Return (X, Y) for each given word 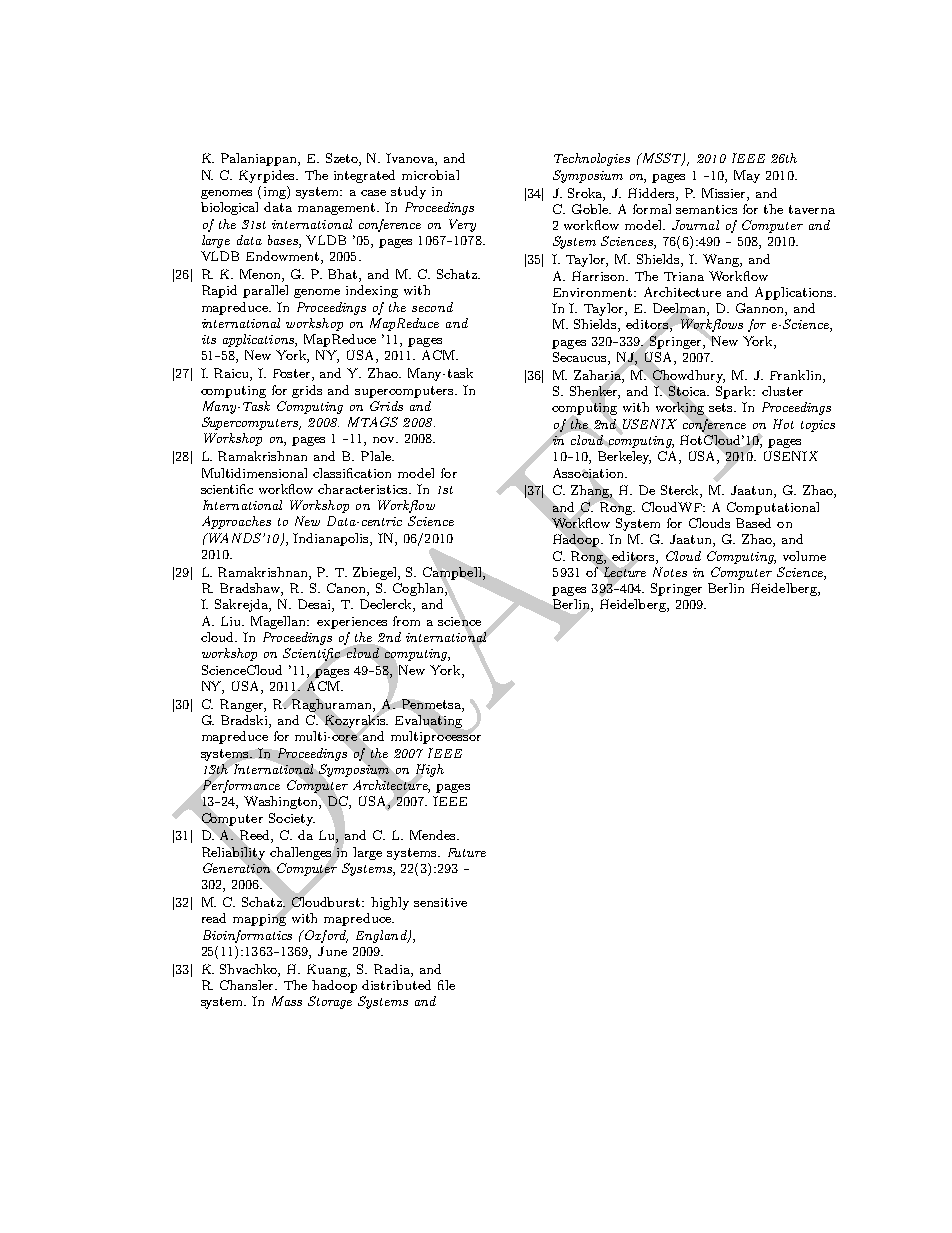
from (406, 621)
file (446, 985)
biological (229, 208)
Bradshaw (251, 589)
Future (467, 852)
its (209, 339)
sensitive (440, 902)
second (432, 307)
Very (462, 225)
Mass (287, 1001)
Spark (735, 392)
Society (292, 819)
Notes (670, 572)
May (747, 176)
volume (804, 556)
